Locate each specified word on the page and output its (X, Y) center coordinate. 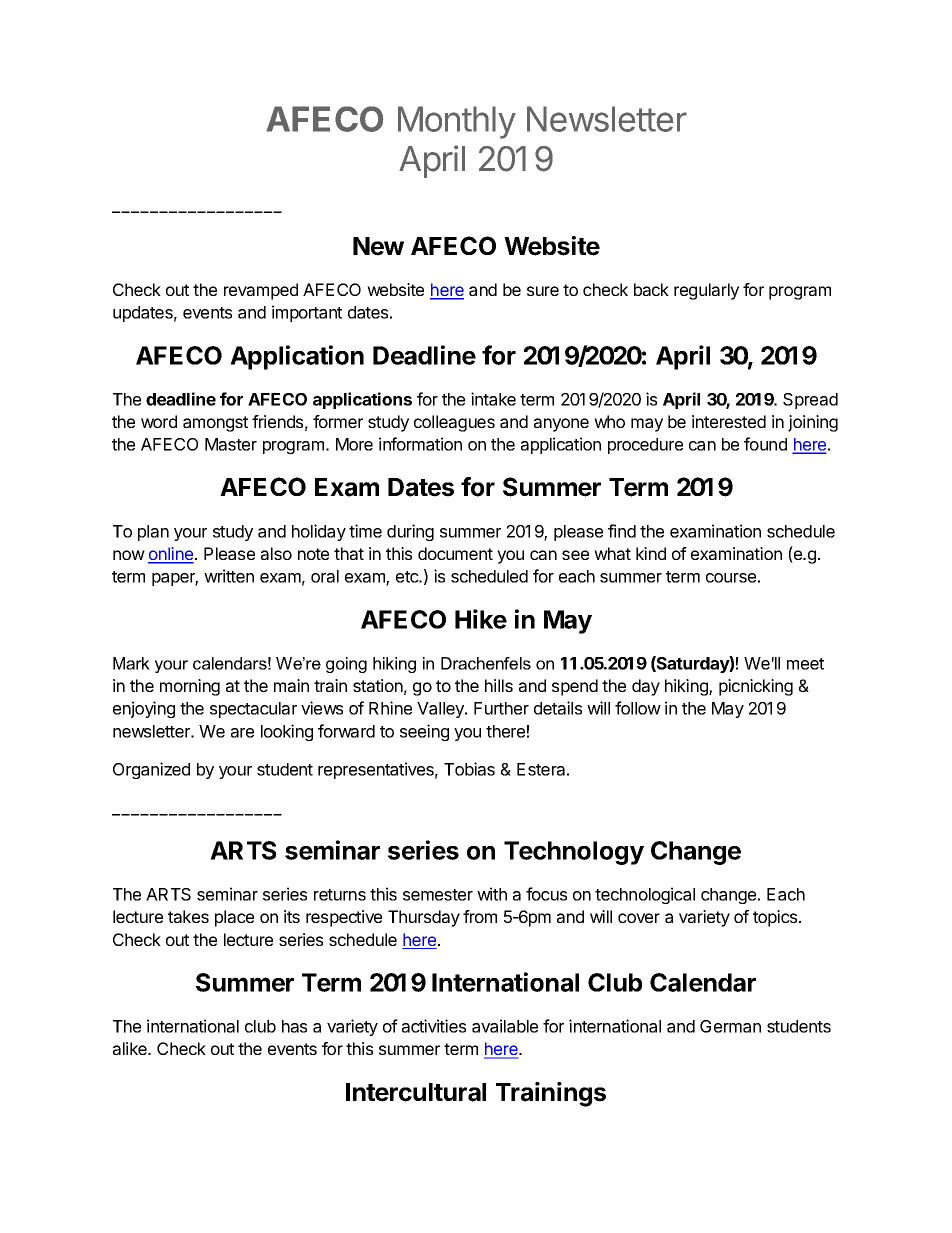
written (229, 576)
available (505, 1026)
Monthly (457, 122)
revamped (261, 291)
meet (805, 664)
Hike (481, 619)
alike (131, 1048)
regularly (706, 291)
